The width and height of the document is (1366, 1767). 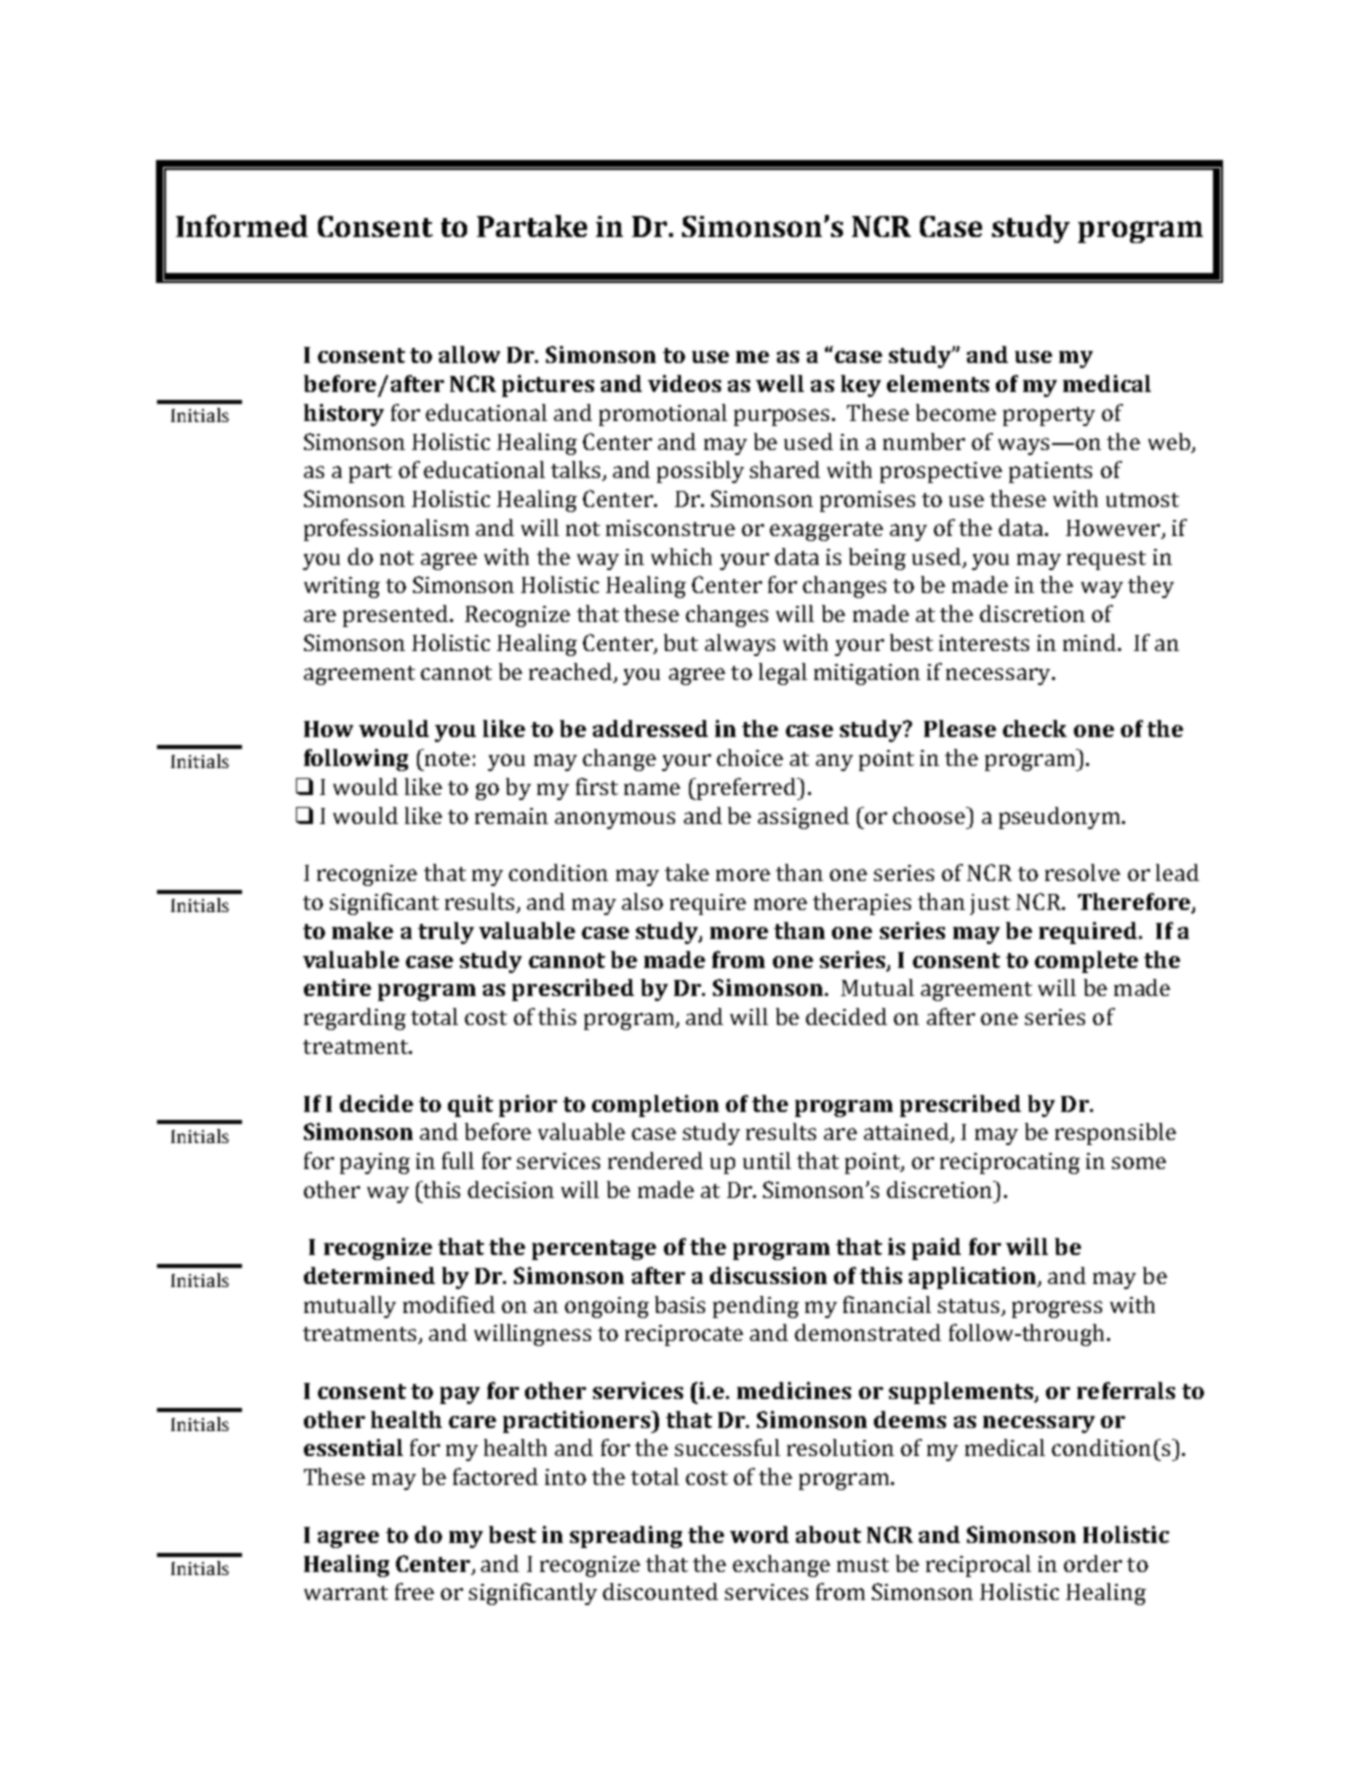 What do you see at coordinates (680, 1304) in the document?
I see `basis` at bounding box center [680, 1304].
